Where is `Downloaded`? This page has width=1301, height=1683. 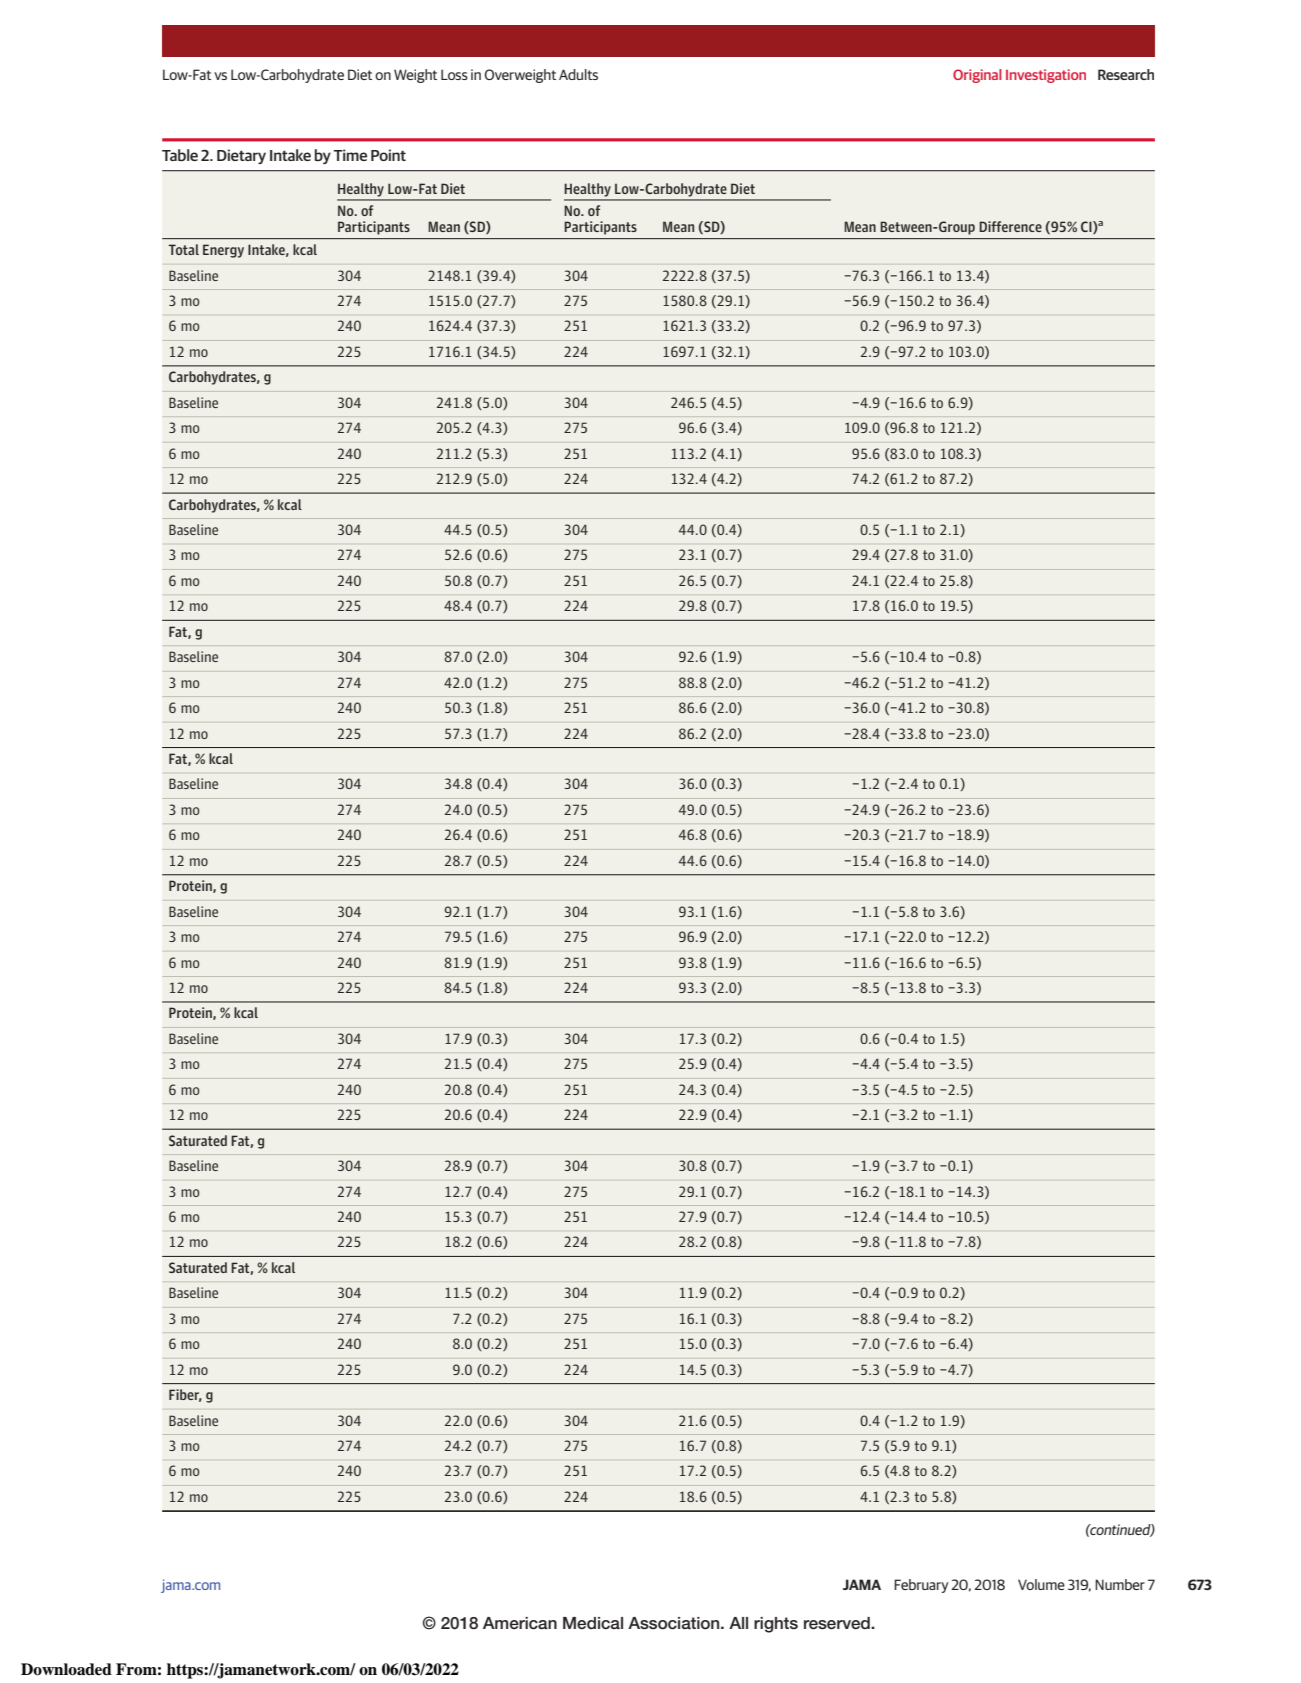
Downloaded is located at coordinates (66, 1669).
